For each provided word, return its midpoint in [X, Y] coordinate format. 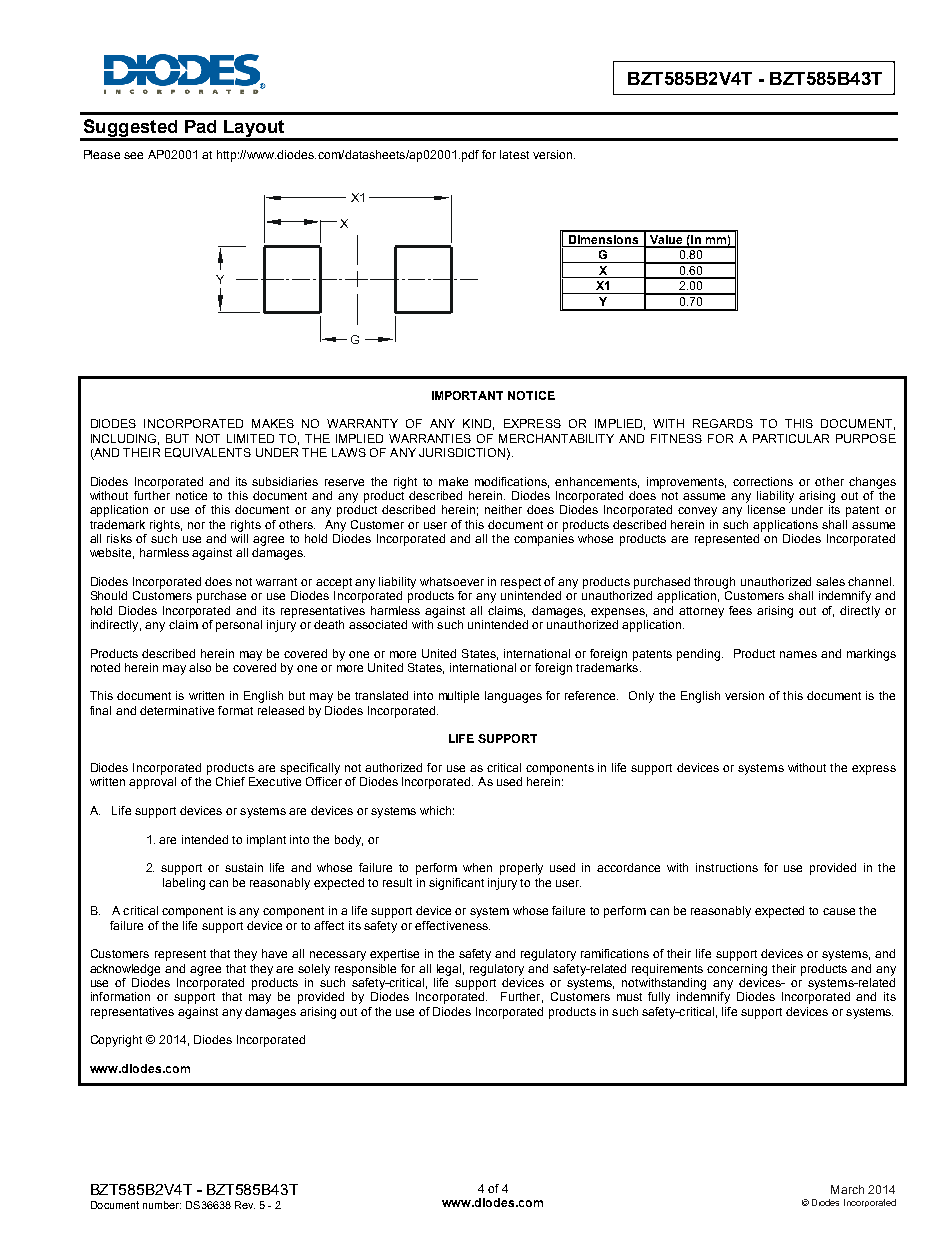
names [798, 654]
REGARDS [723, 423]
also [200, 667]
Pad [200, 126]
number [162, 1205]
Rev [245, 1205]
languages [513, 697]
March [847, 1189]
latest [514, 154]
